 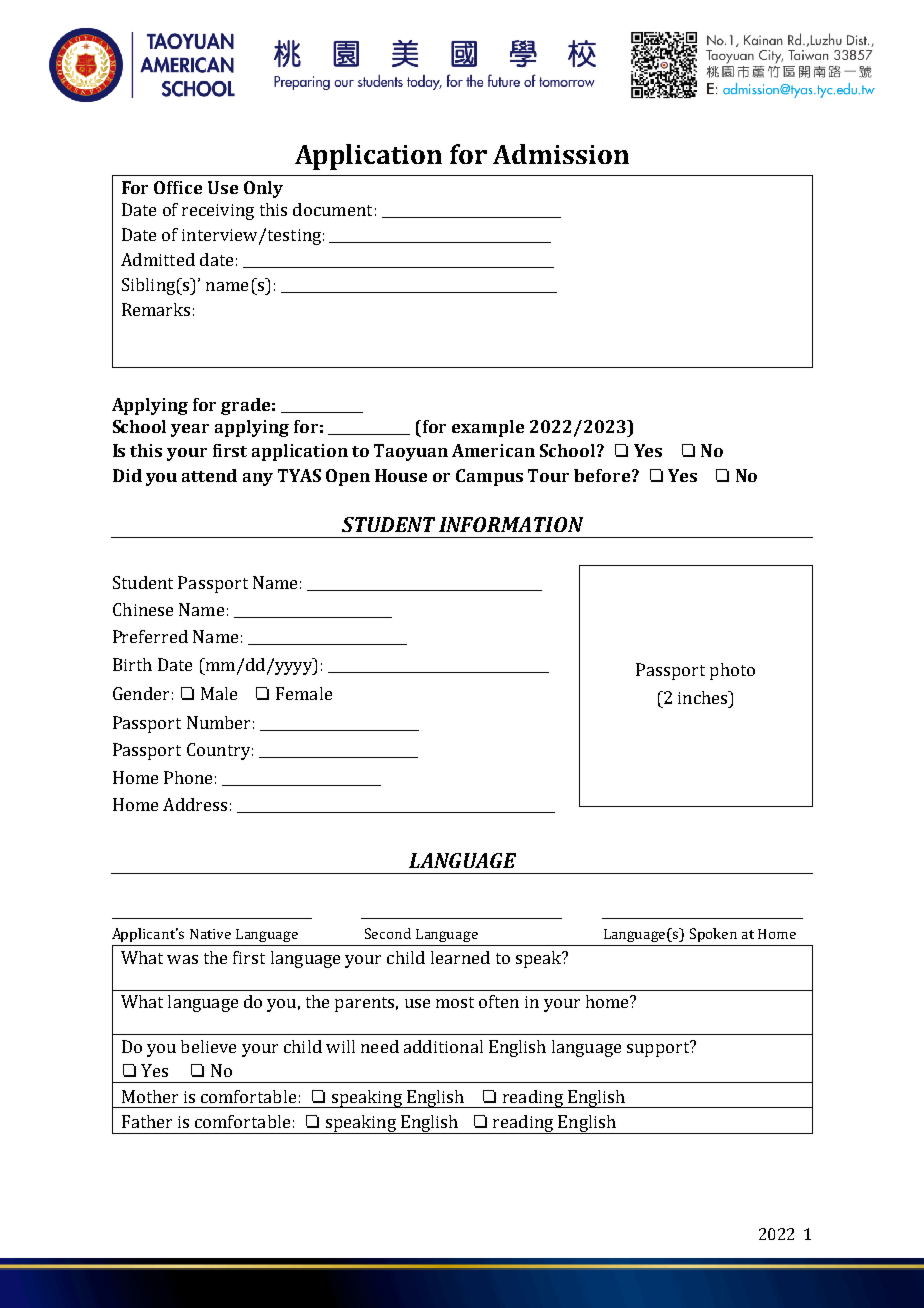 What do you see at coordinates (388, 933) in the screenshot?
I see `Second` at bounding box center [388, 933].
